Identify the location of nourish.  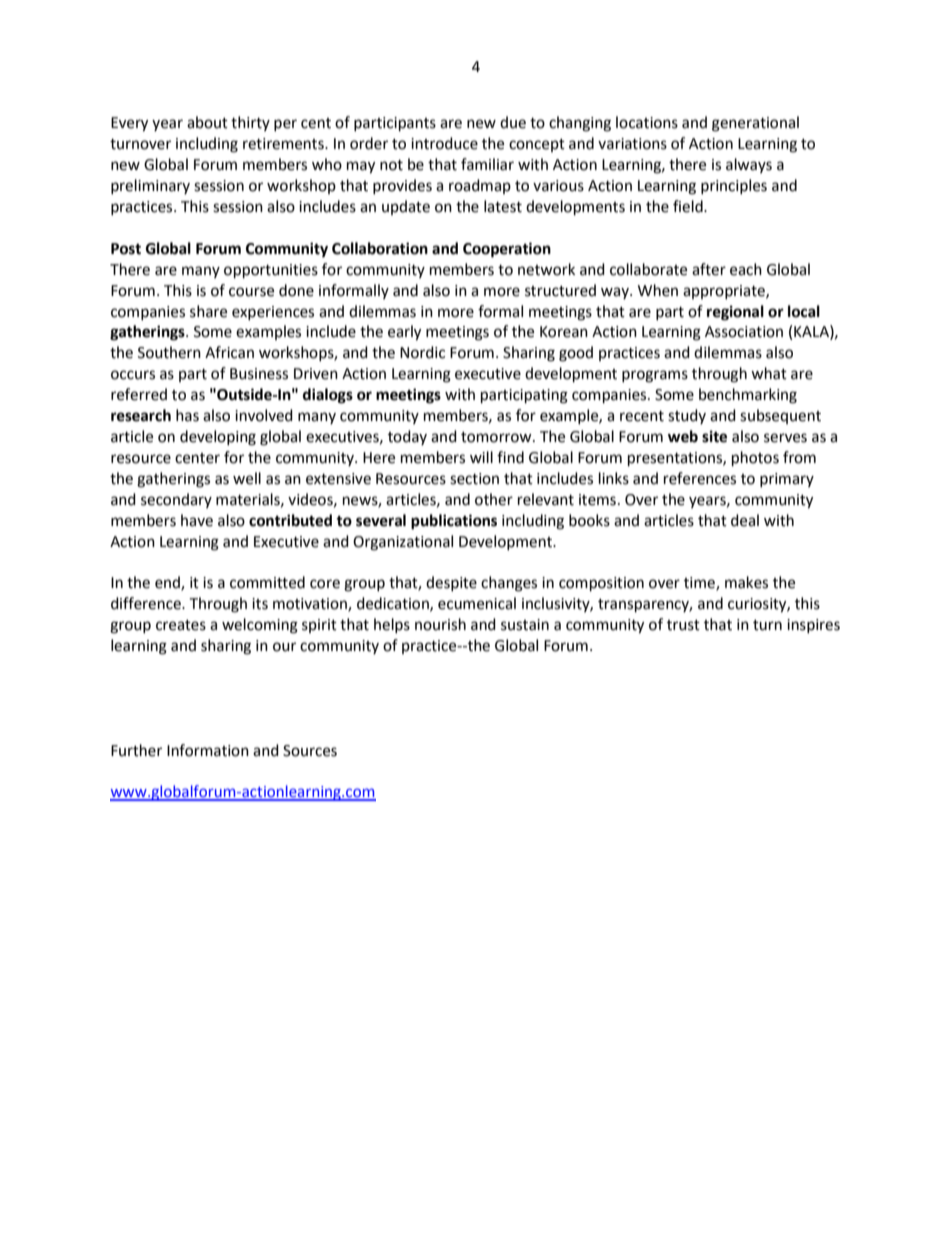
(440, 624).
